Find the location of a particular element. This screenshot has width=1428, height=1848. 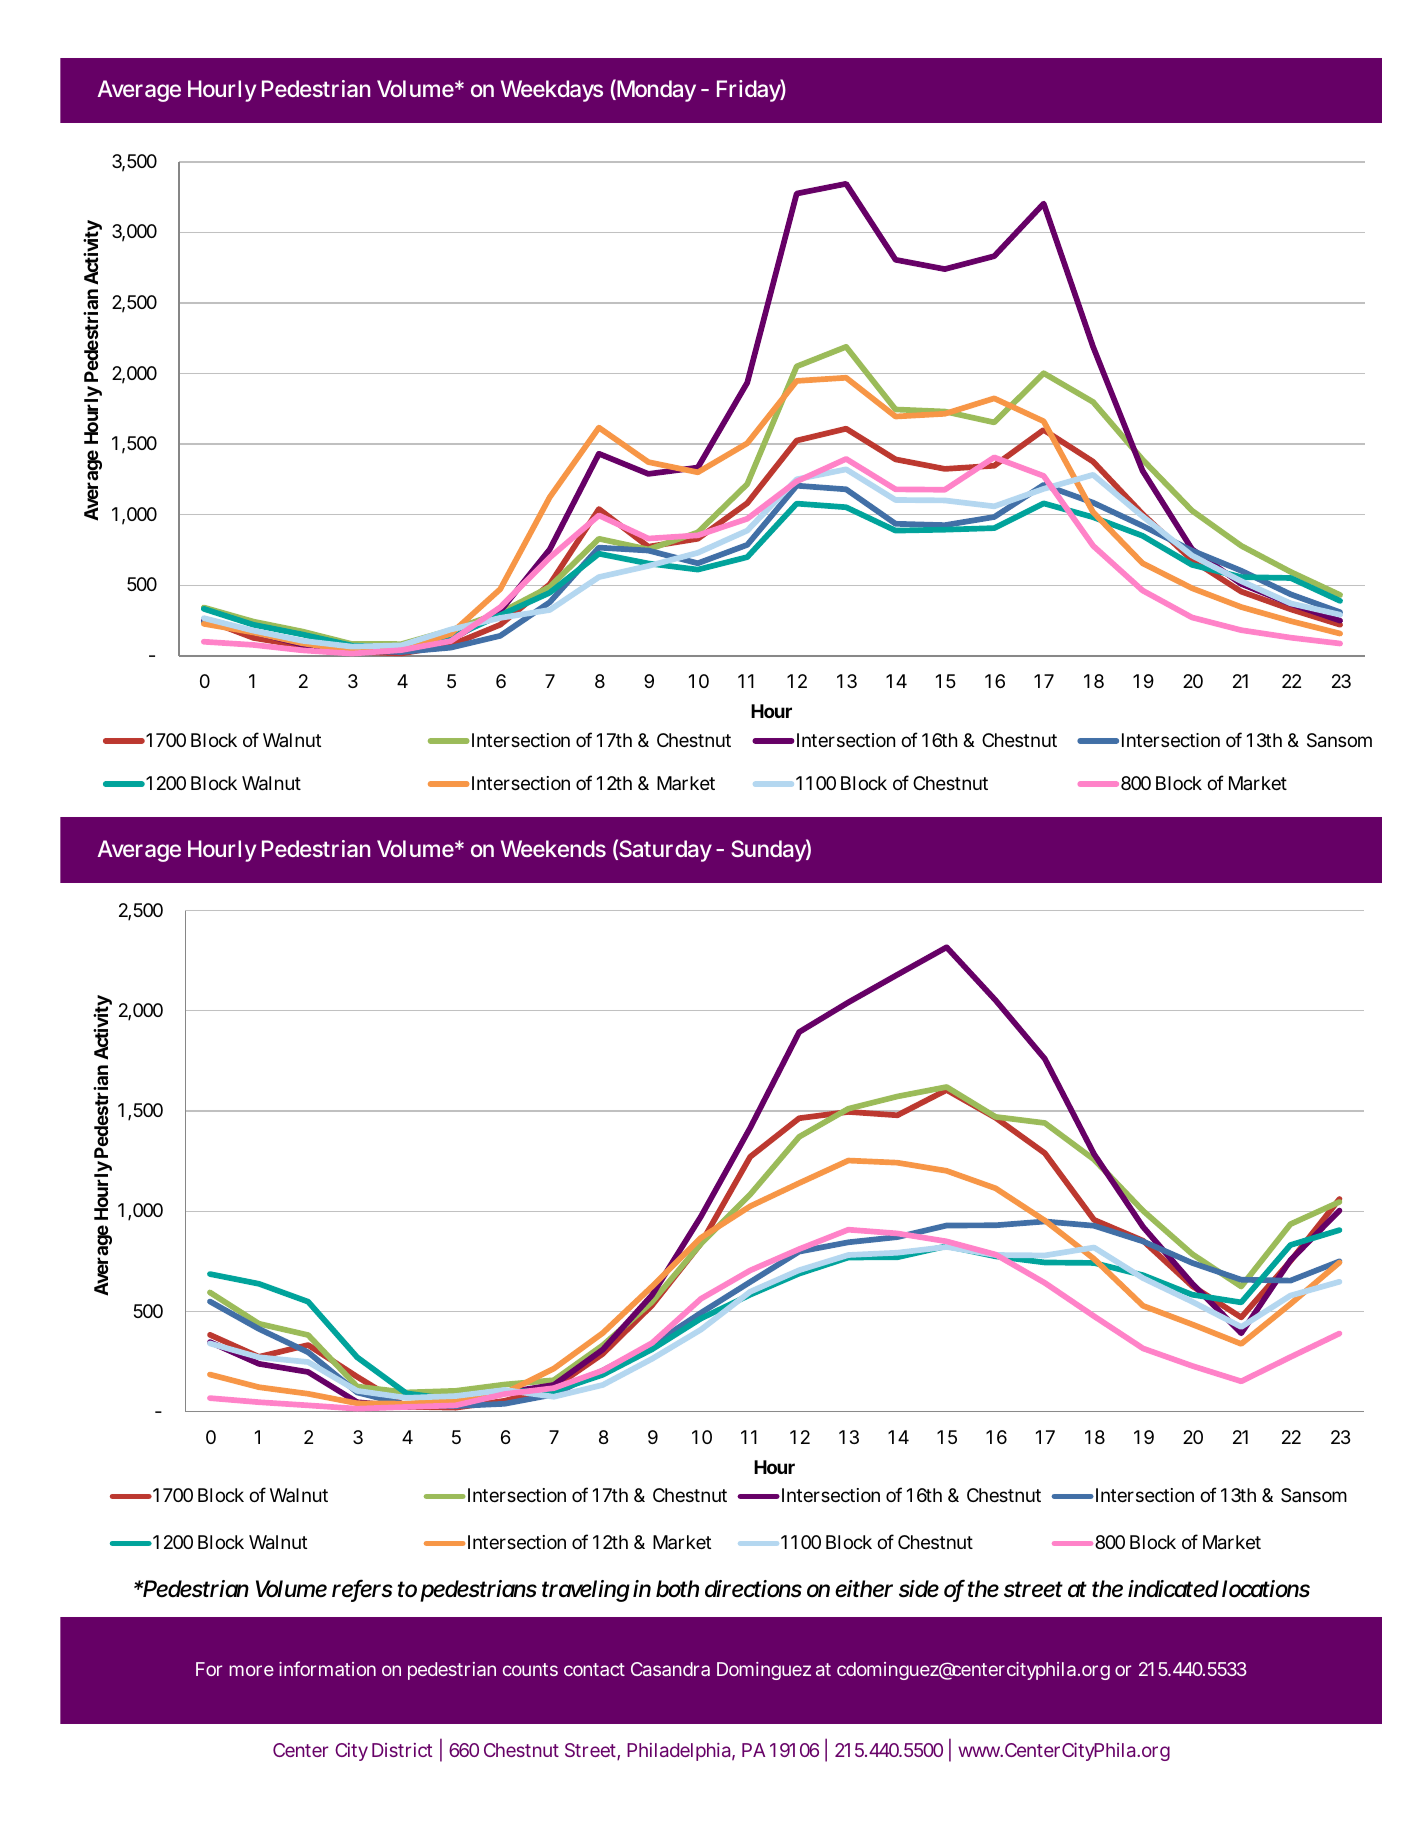

refers is located at coordinates (362, 1590).
